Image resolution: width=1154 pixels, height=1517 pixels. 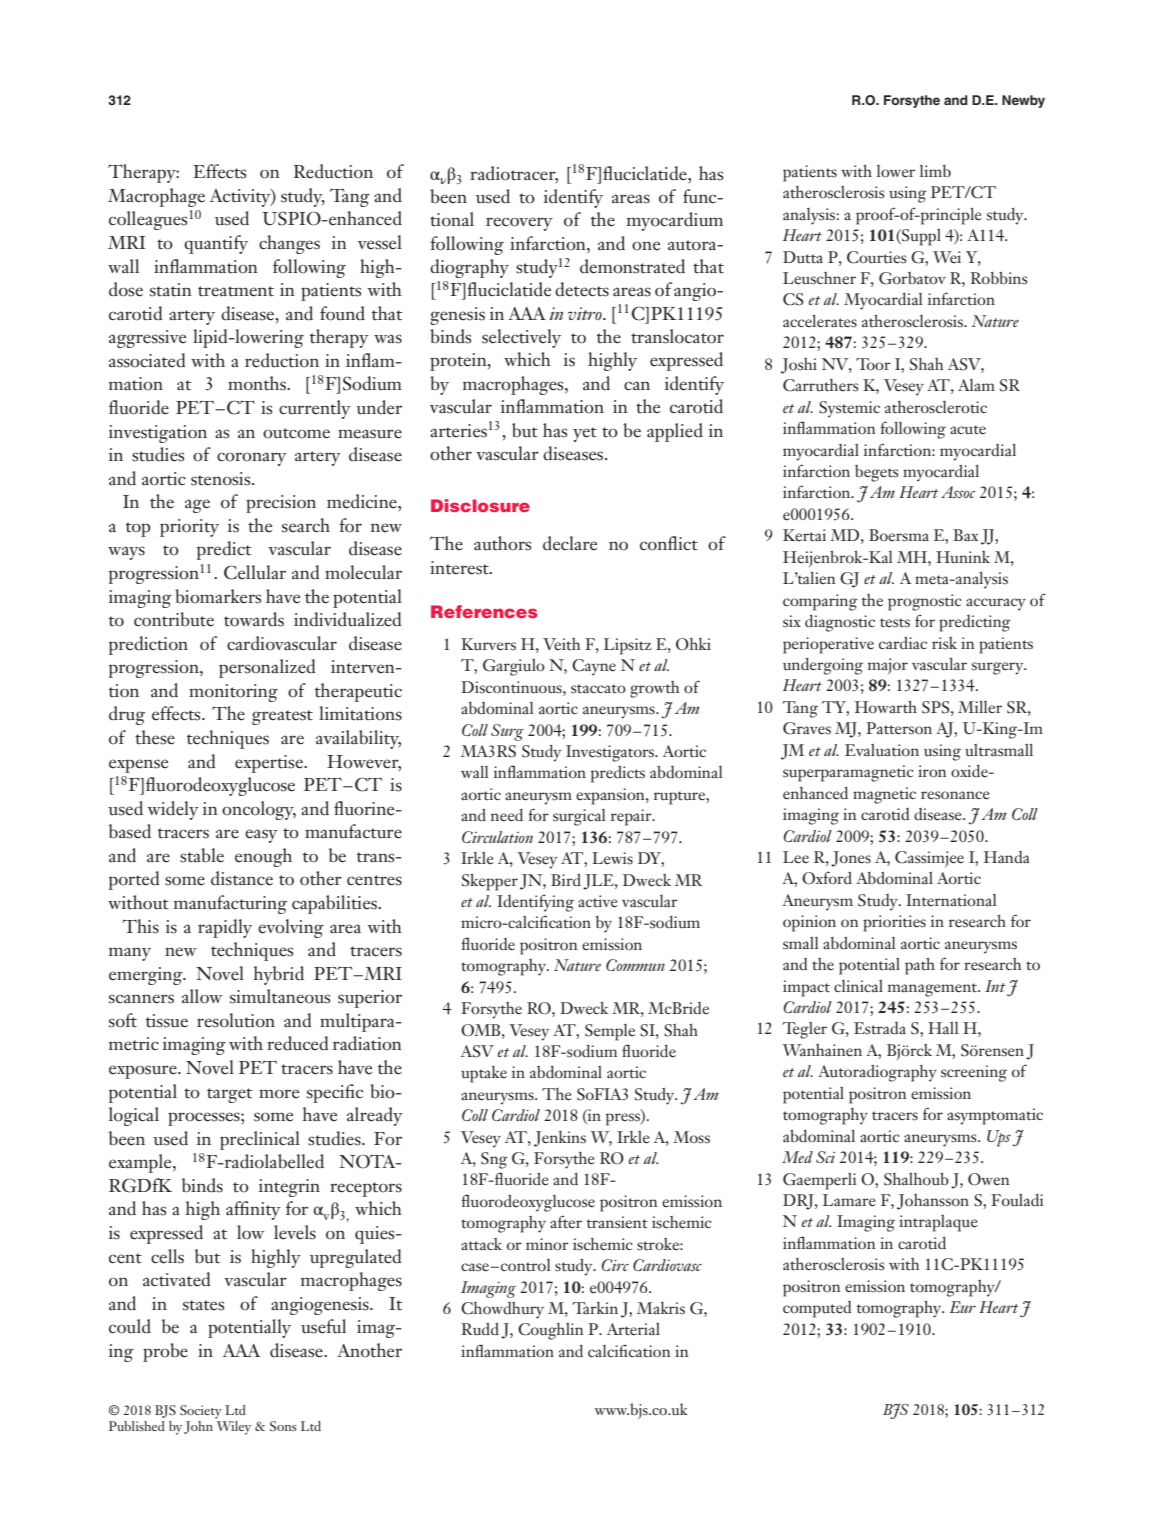 I want to click on target, so click(x=229, y=1095).
